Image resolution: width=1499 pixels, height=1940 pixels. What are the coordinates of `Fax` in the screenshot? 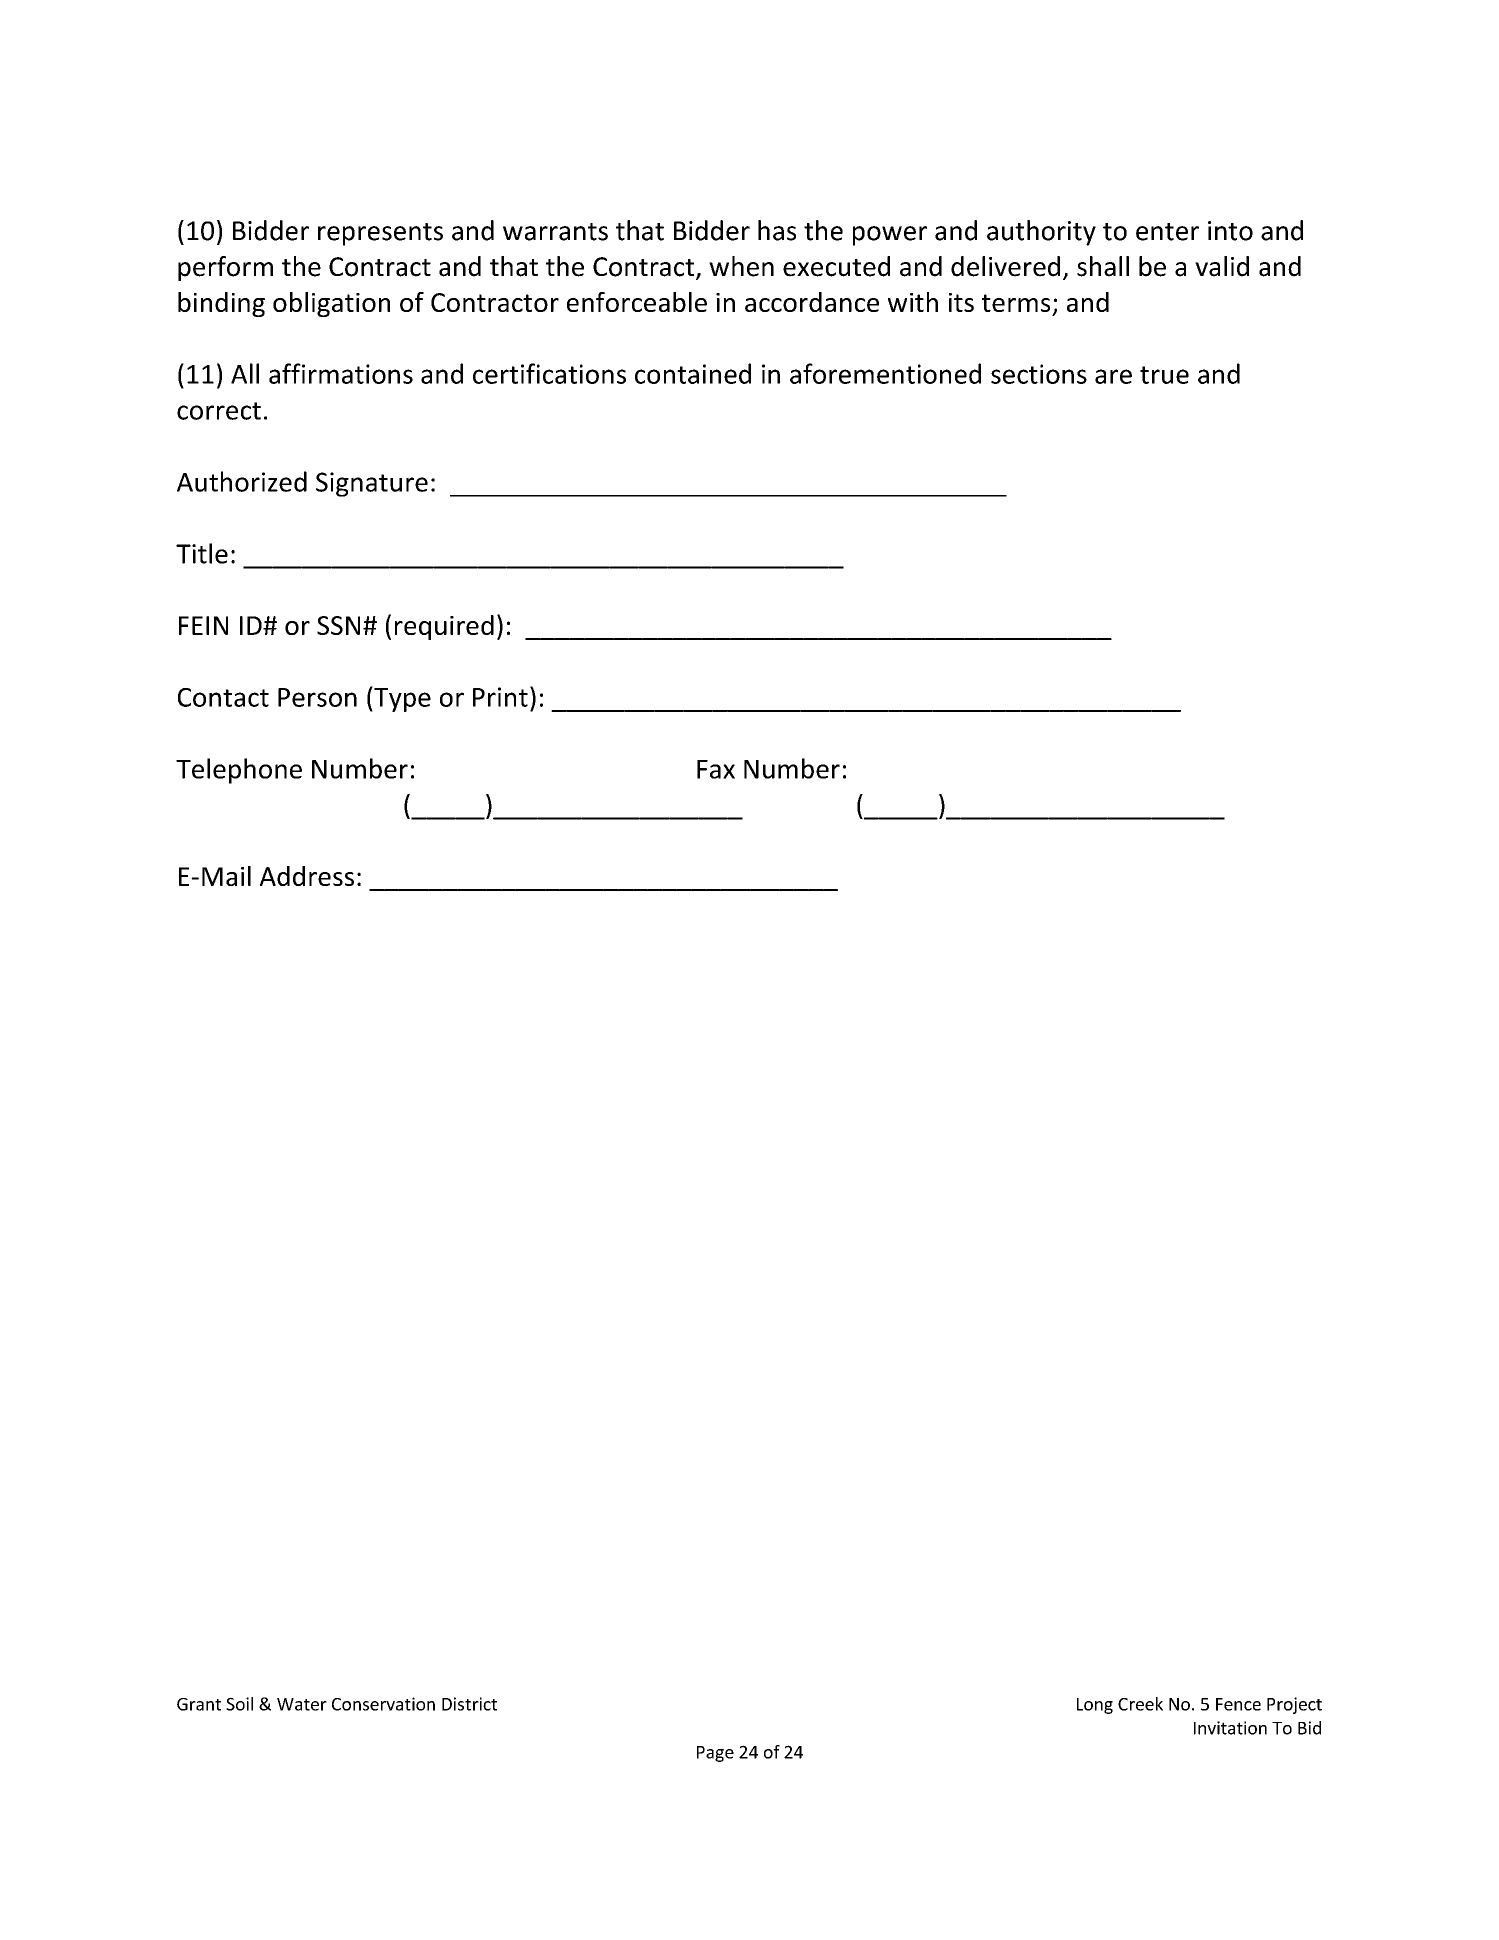 It's located at (716, 769).
